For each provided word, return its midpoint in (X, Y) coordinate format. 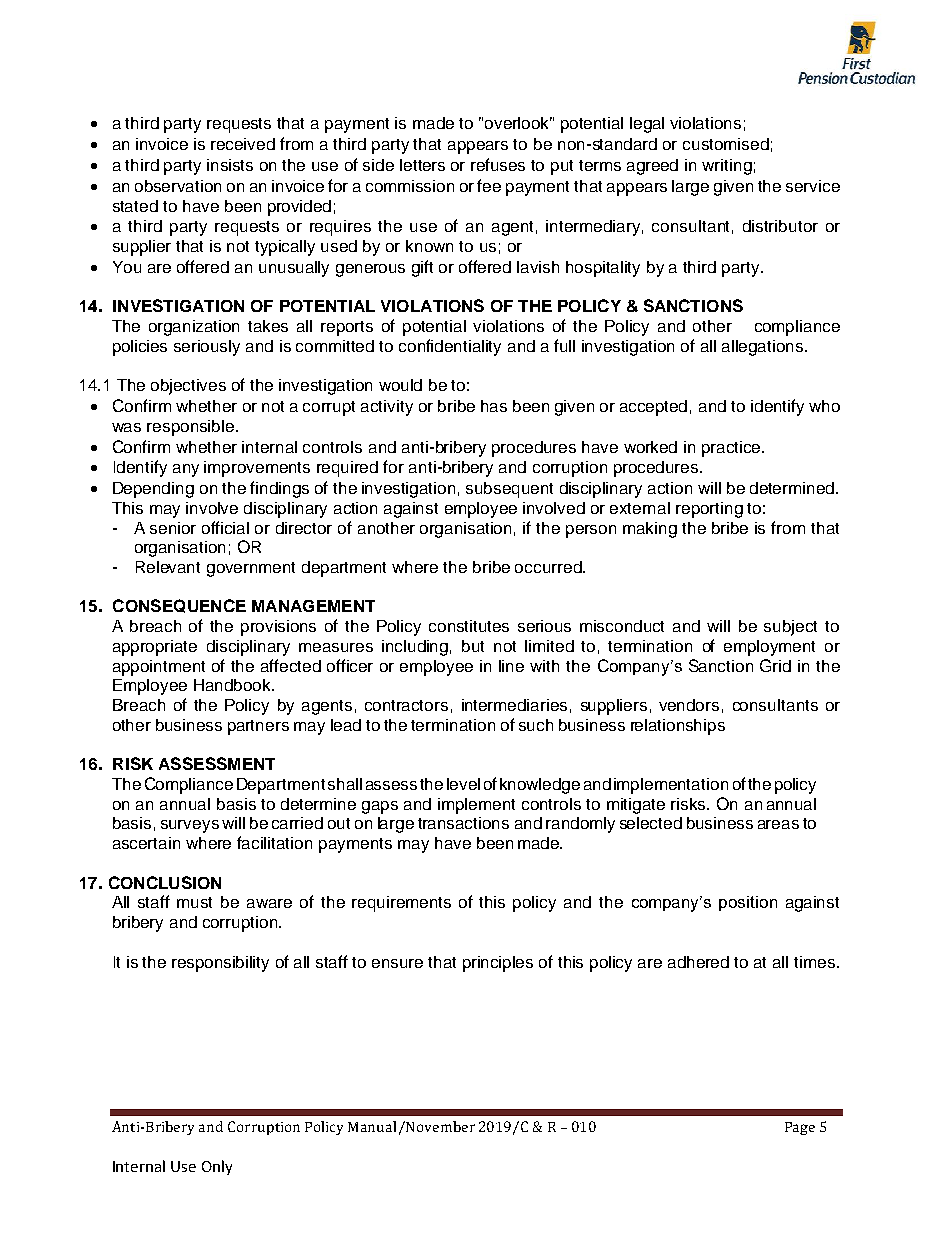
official (225, 527)
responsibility (220, 964)
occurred (549, 567)
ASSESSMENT (217, 763)
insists (230, 165)
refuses (498, 164)
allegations (764, 348)
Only (217, 1167)
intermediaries (514, 705)
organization (194, 328)
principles (498, 964)
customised (726, 144)
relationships (678, 727)
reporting (709, 510)
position (748, 903)
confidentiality (450, 347)
